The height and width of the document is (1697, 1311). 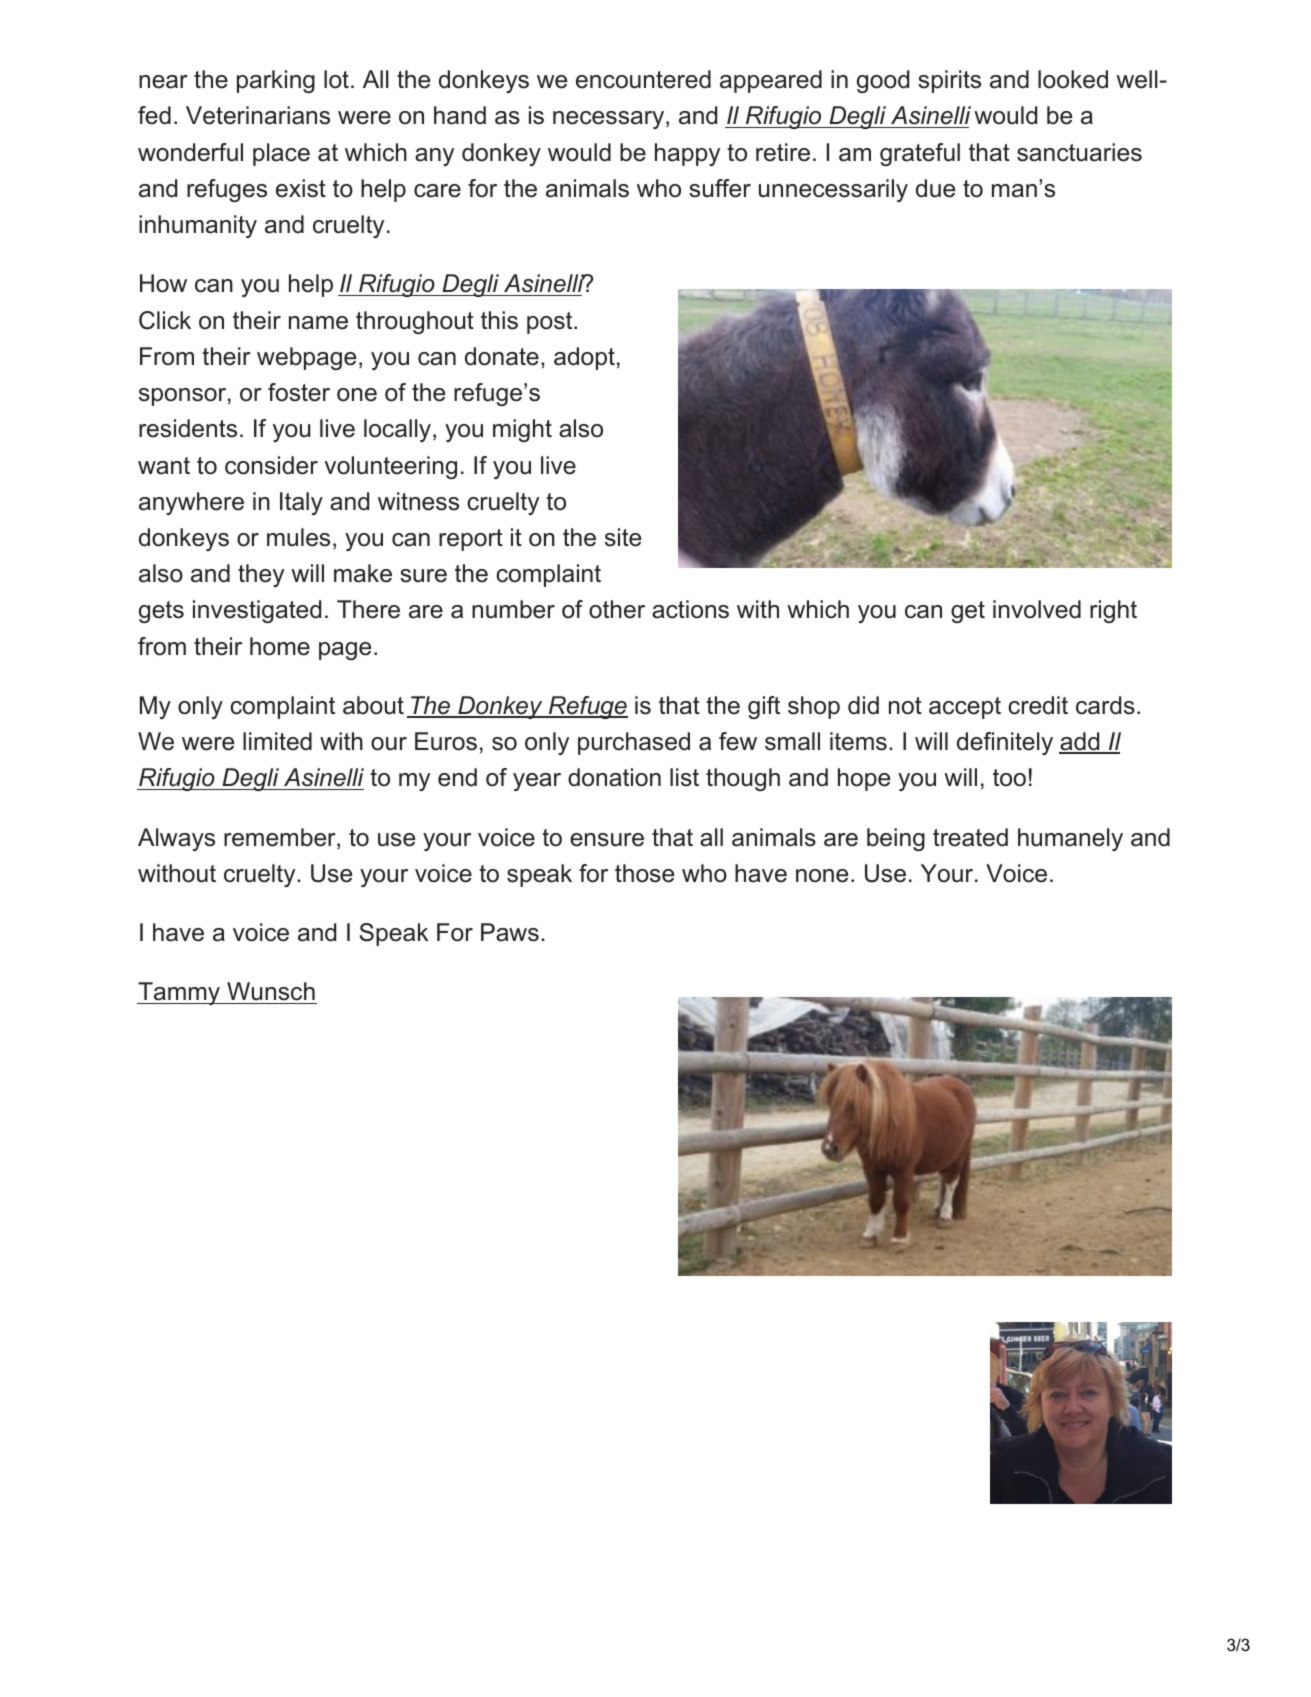 What do you see at coordinates (949, 81) in the document?
I see `spirits` at bounding box center [949, 81].
